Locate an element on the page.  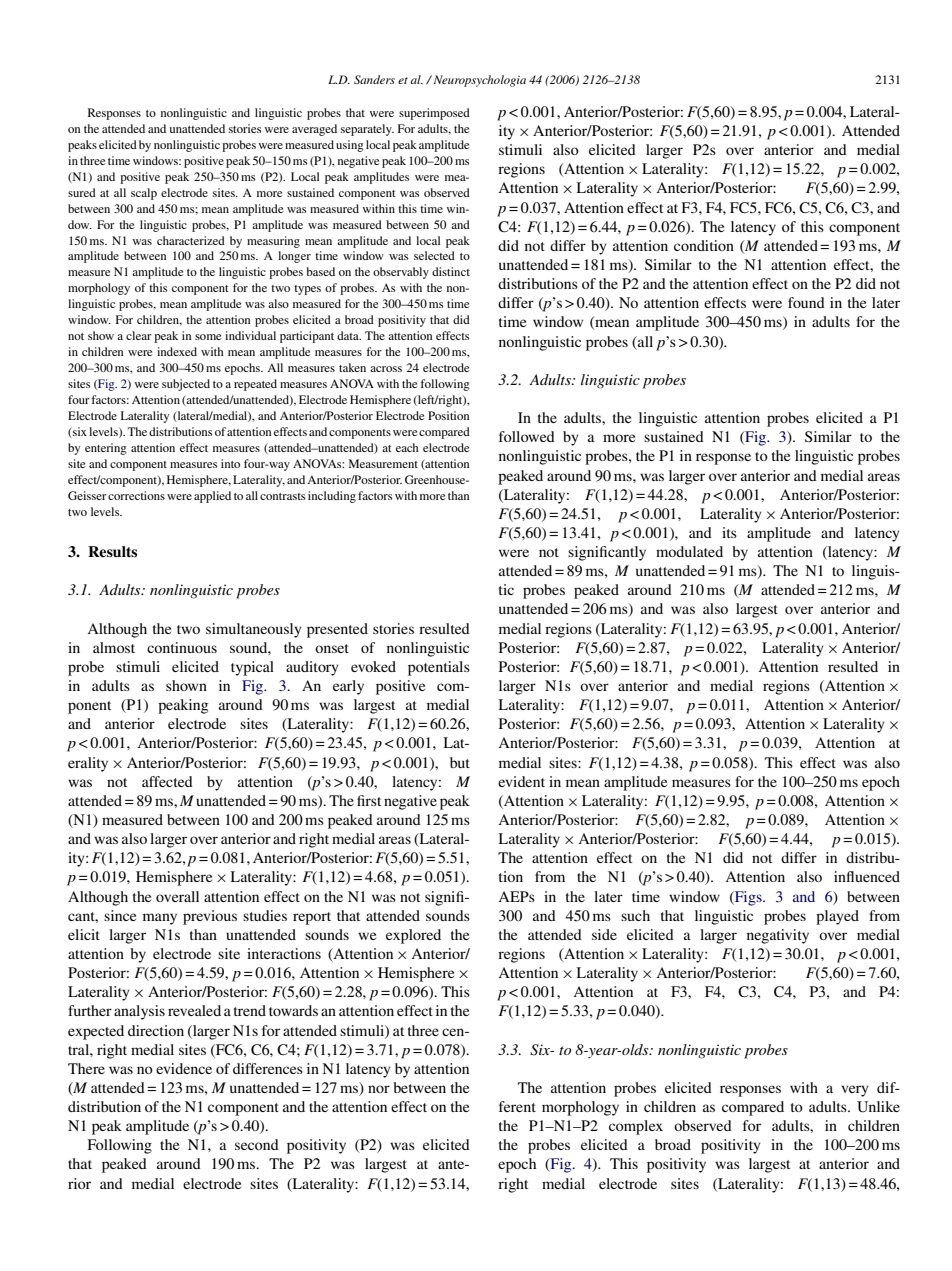
previous is located at coordinates (210, 917).
